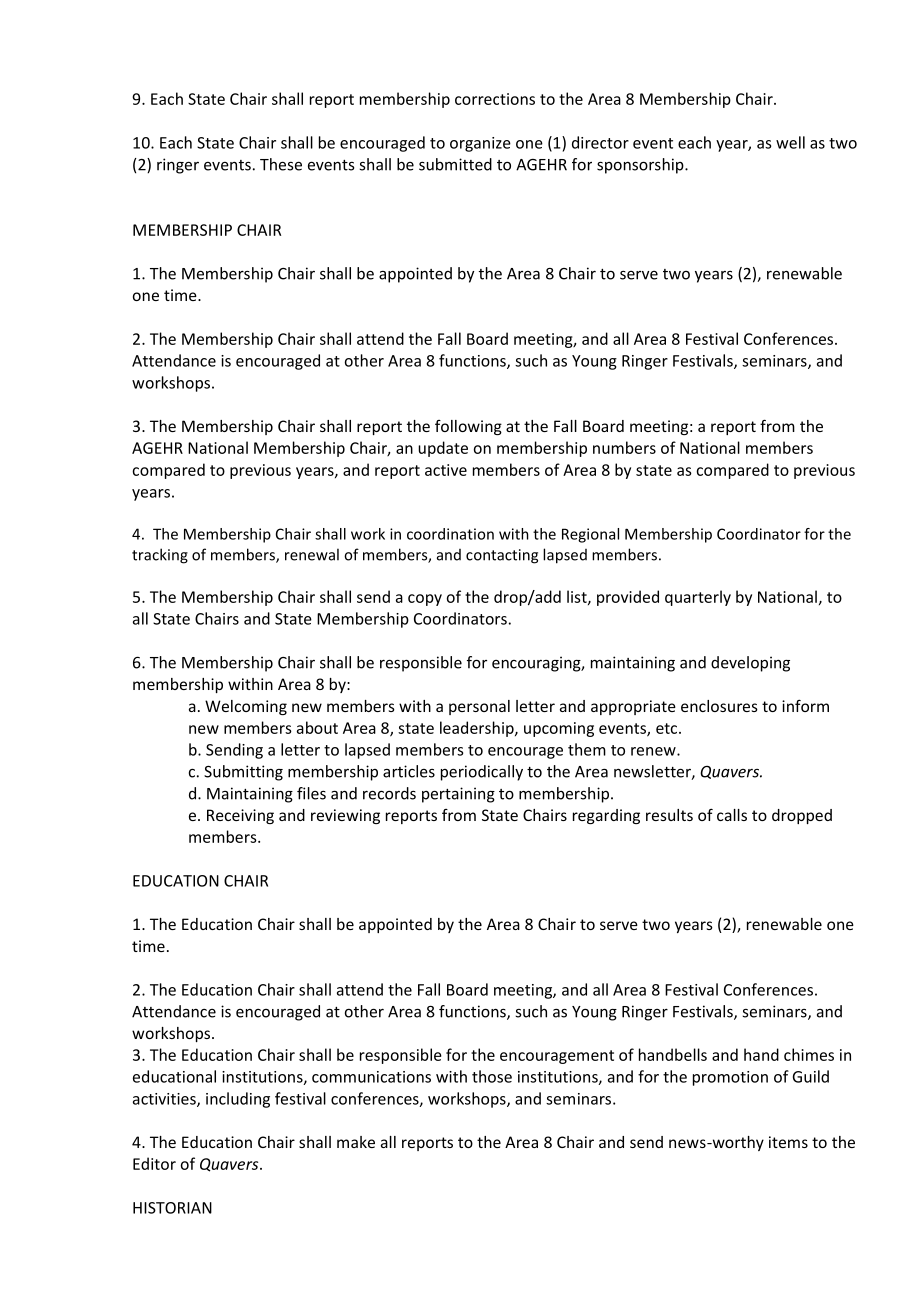 This image has width=924, height=1308. What do you see at coordinates (788, 1142) in the image?
I see `items` at bounding box center [788, 1142].
